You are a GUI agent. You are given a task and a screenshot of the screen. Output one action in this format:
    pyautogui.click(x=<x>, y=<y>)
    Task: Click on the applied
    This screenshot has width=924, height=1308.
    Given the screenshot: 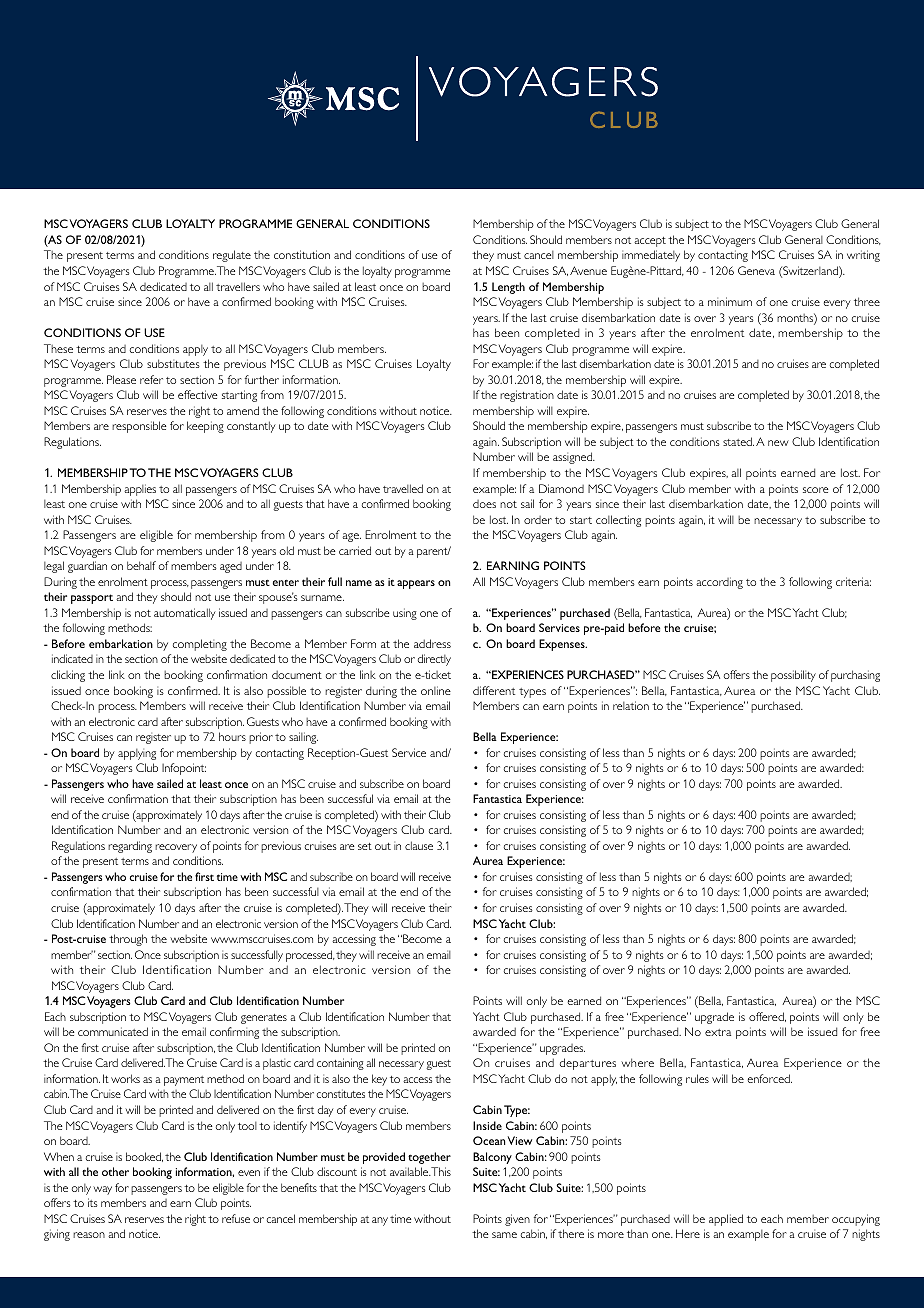 What is the action you would take?
    pyautogui.click(x=726, y=1220)
